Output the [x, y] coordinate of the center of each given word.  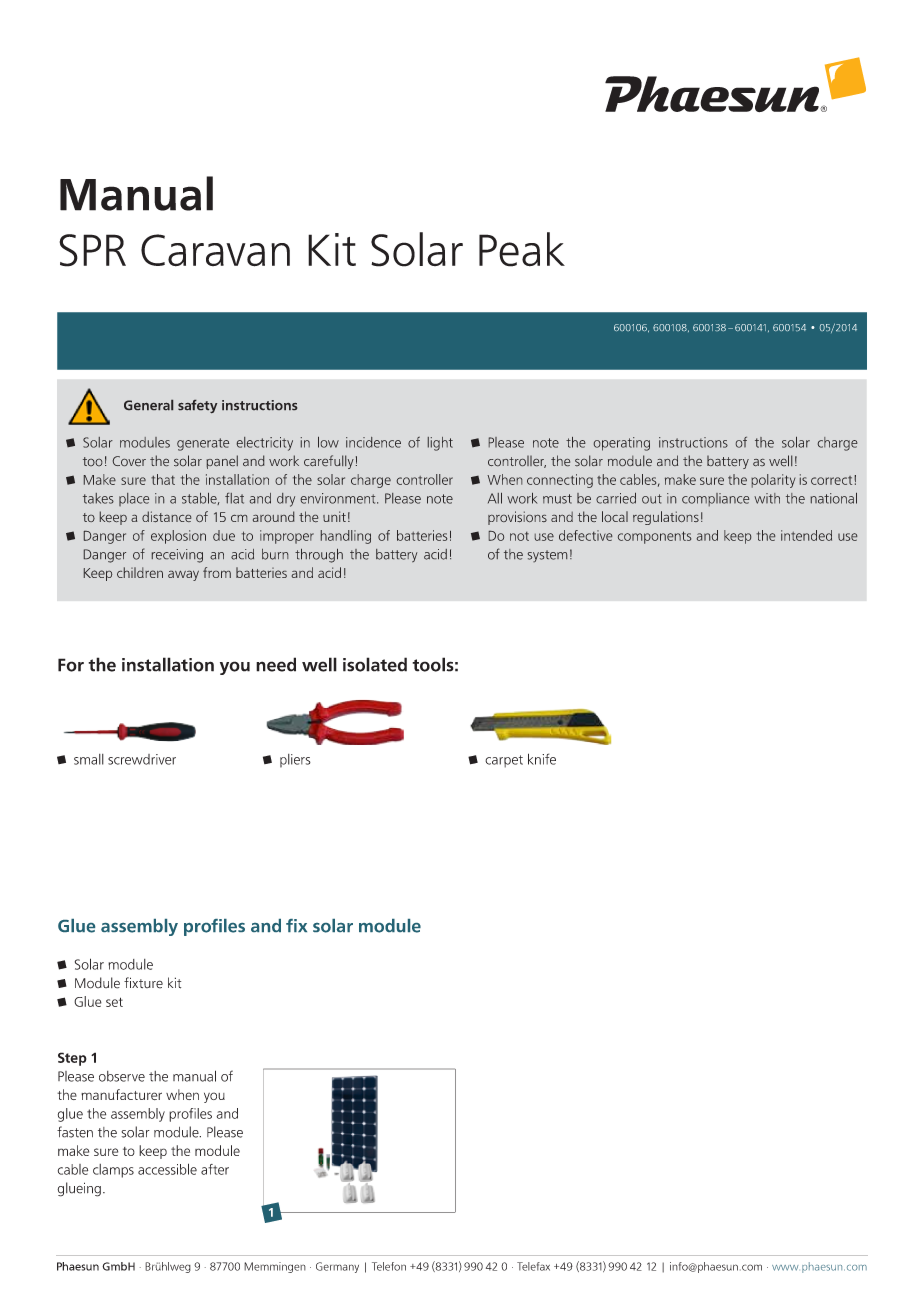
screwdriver [142, 759]
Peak [522, 249]
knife [542, 759]
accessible [167, 1169]
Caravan [215, 250]
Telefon [389, 1266]
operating [622, 444]
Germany [337, 1267]
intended [806, 535]
